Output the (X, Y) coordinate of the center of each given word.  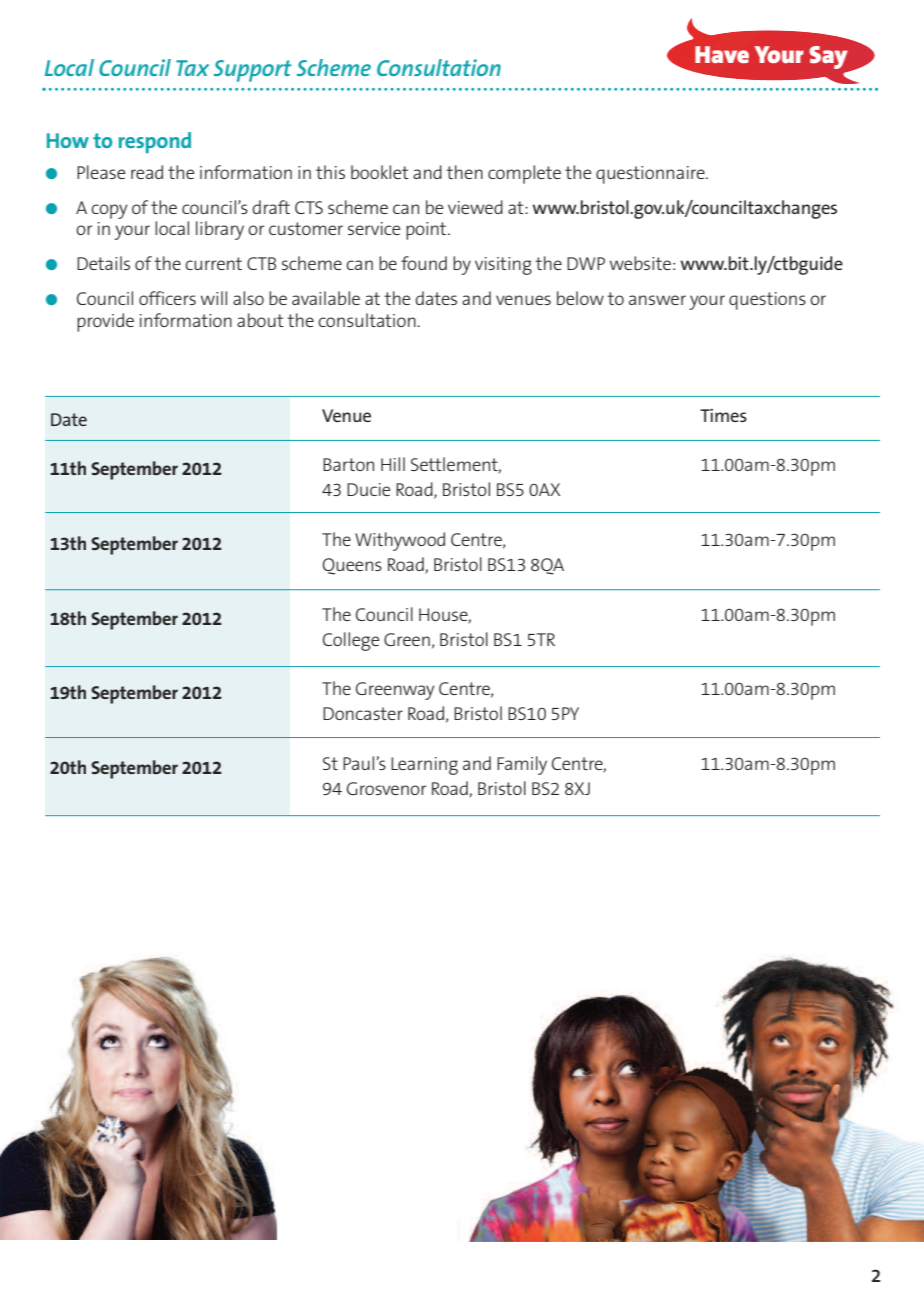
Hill (393, 464)
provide (105, 322)
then (464, 172)
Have (722, 54)
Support (253, 71)
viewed (475, 207)
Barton (348, 464)
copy (109, 211)
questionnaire (651, 175)
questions (767, 301)
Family (522, 765)
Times (723, 415)
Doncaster (363, 713)
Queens (352, 566)
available (326, 298)
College (351, 641)
